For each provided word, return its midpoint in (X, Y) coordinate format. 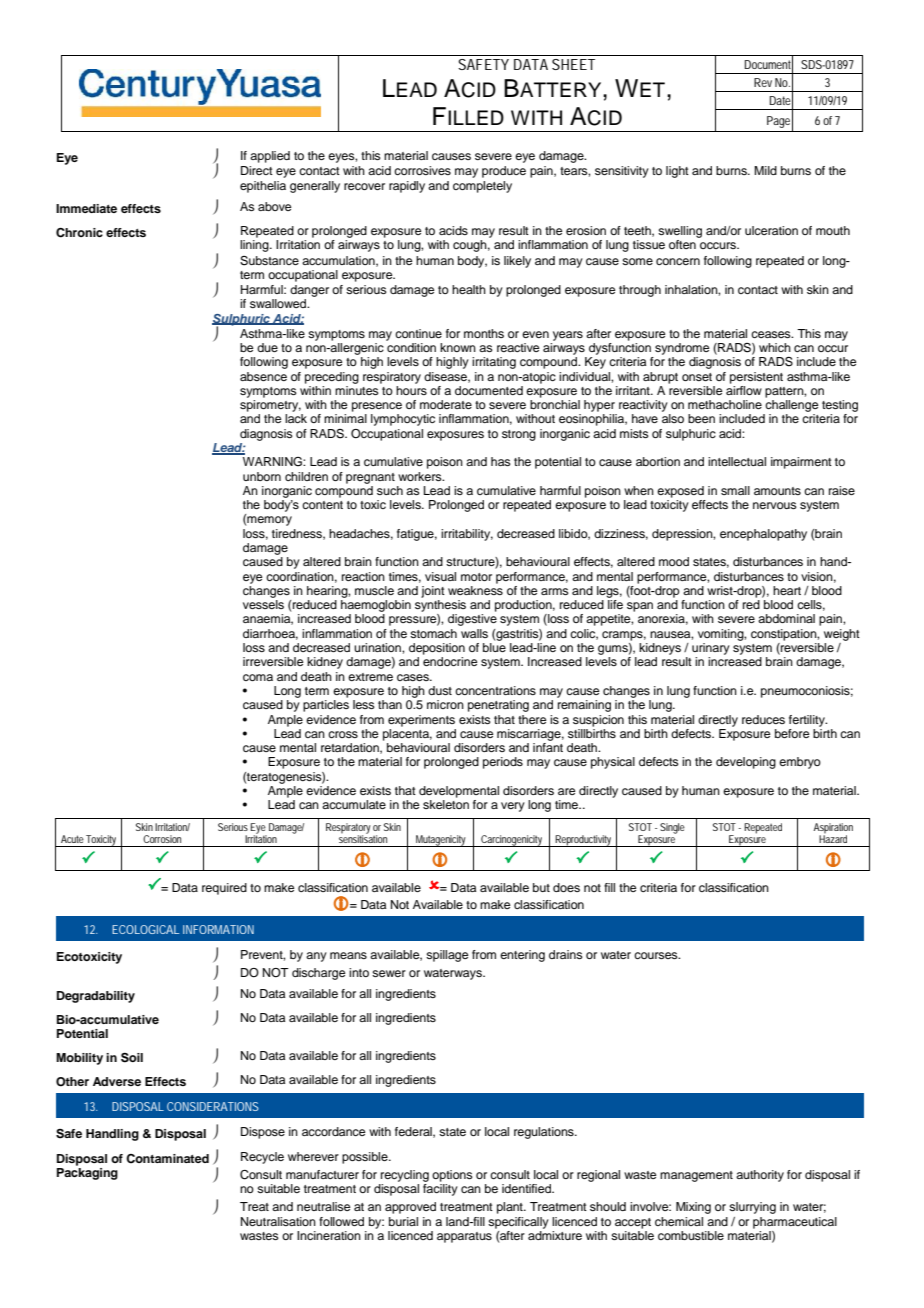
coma (258, 677)
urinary (711, 649)
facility (440, 1190)
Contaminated (167, 1159)
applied (270, 157)
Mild (765, 170)
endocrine (450, 661)
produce (504, 172)
